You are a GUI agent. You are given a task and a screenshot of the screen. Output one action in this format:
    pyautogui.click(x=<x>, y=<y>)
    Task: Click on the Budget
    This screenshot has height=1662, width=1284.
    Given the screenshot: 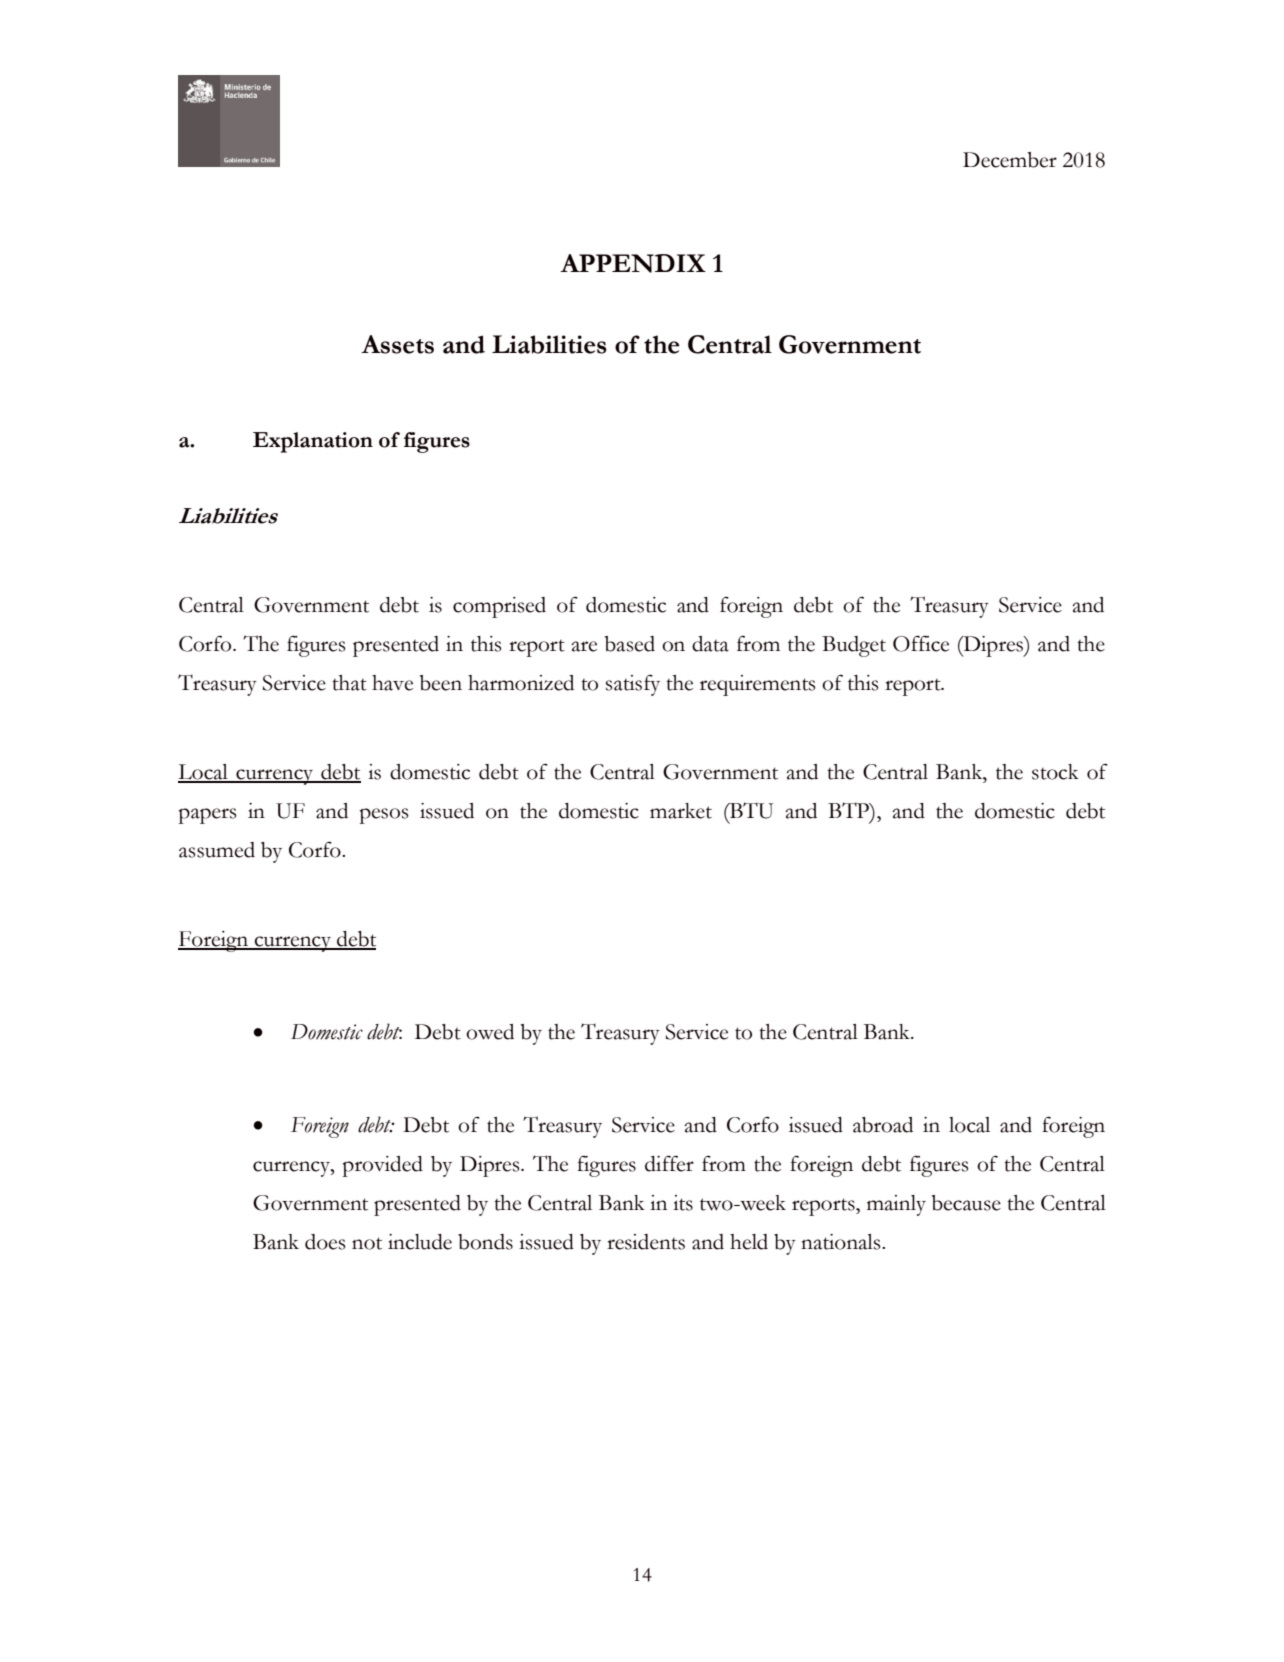 What is the action you would take?
    pyautogui.click(x=854, y=646)
